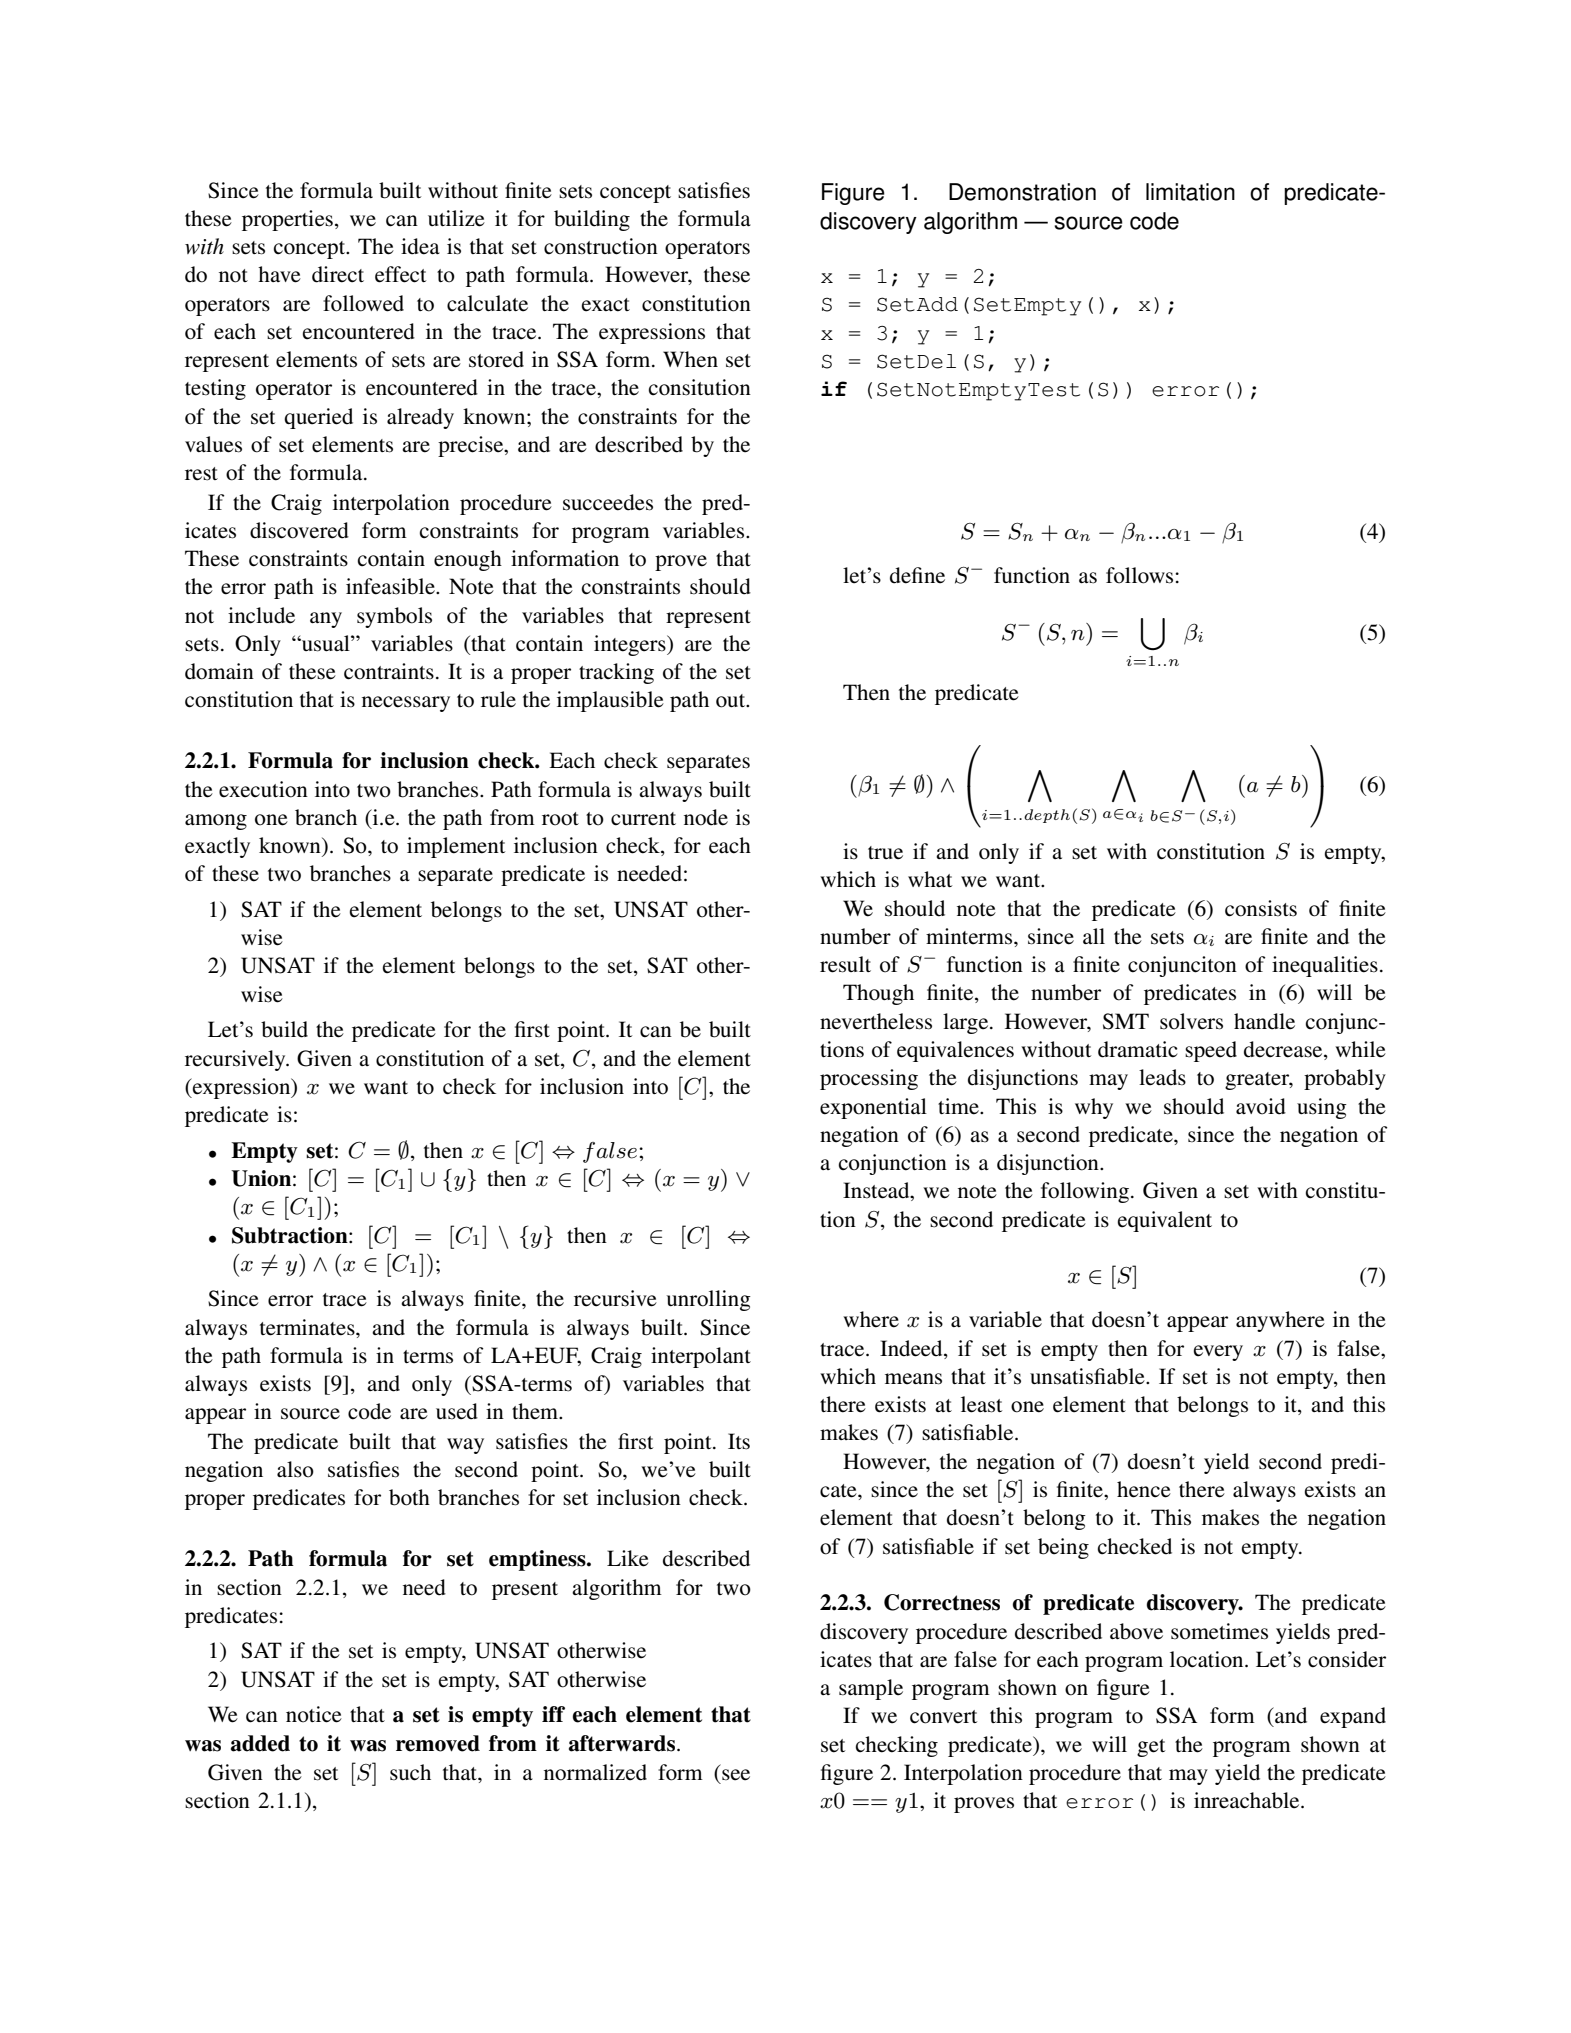 The width and height of the image is (1571, 2033). I want to click on result, so click(845, 964).
